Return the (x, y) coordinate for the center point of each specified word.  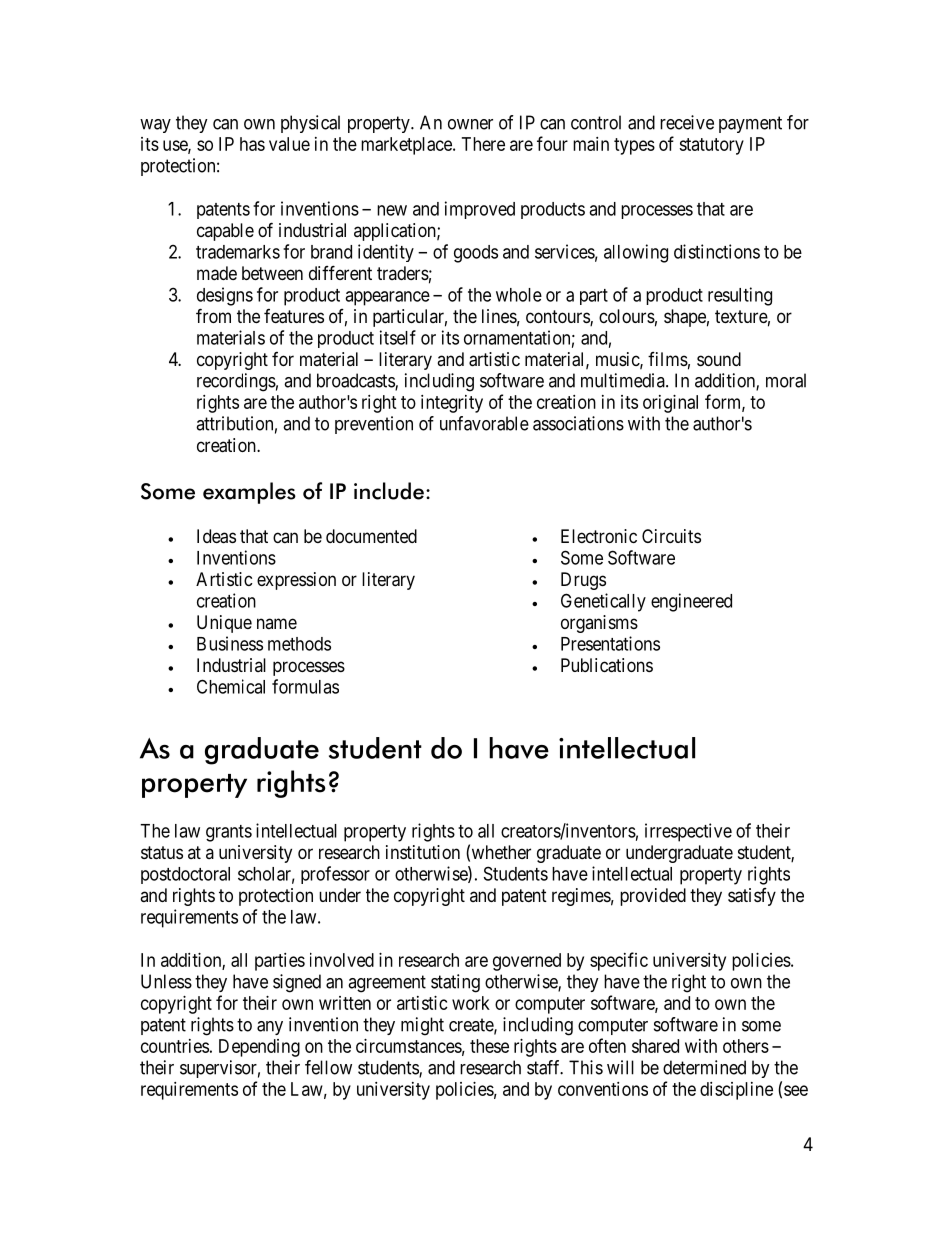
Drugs (583, 581)
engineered (691, 602)
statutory (711, 146)
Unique (224, 624)
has (252, 144)
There (483, 144)
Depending (259, 1048)
